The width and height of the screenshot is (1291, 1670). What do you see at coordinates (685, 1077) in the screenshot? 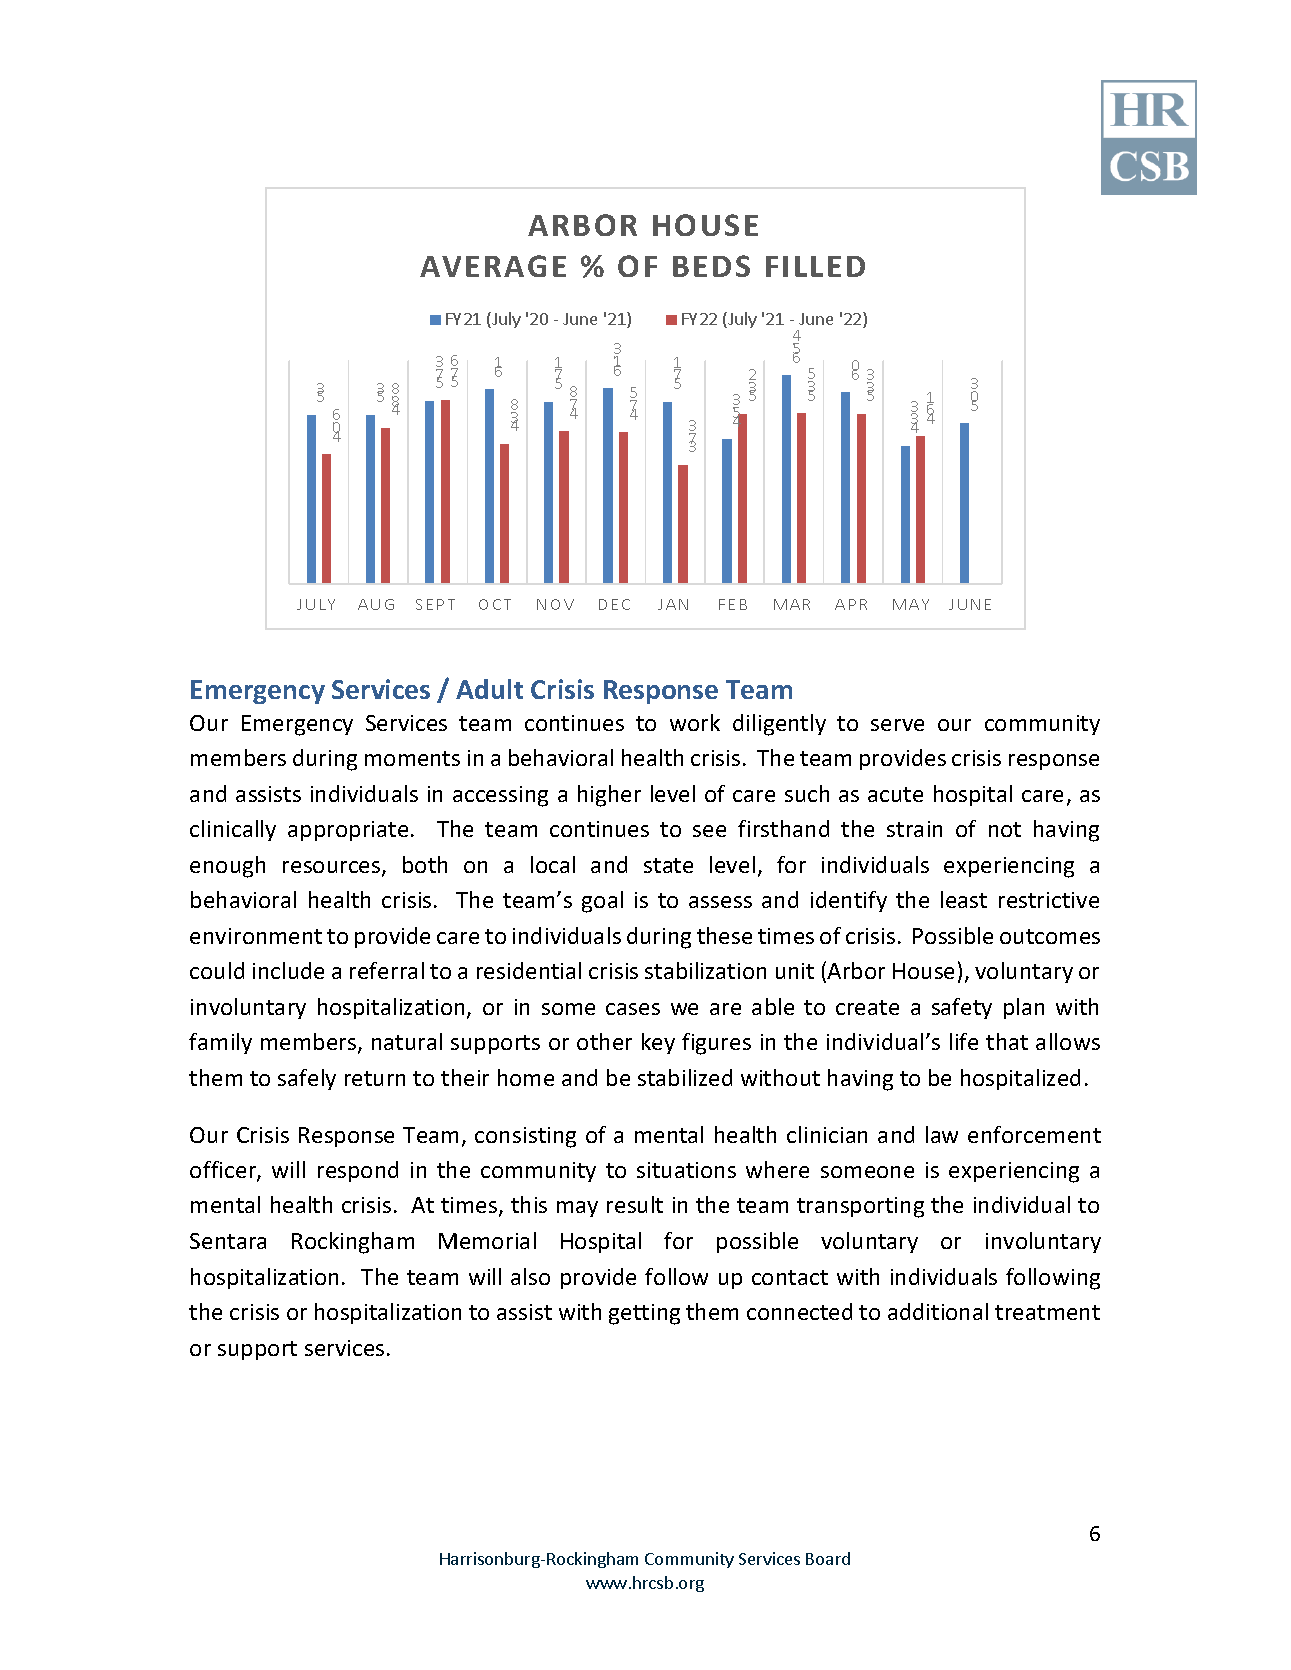
I see `stabilized` at bounding box center [685, 1077].
